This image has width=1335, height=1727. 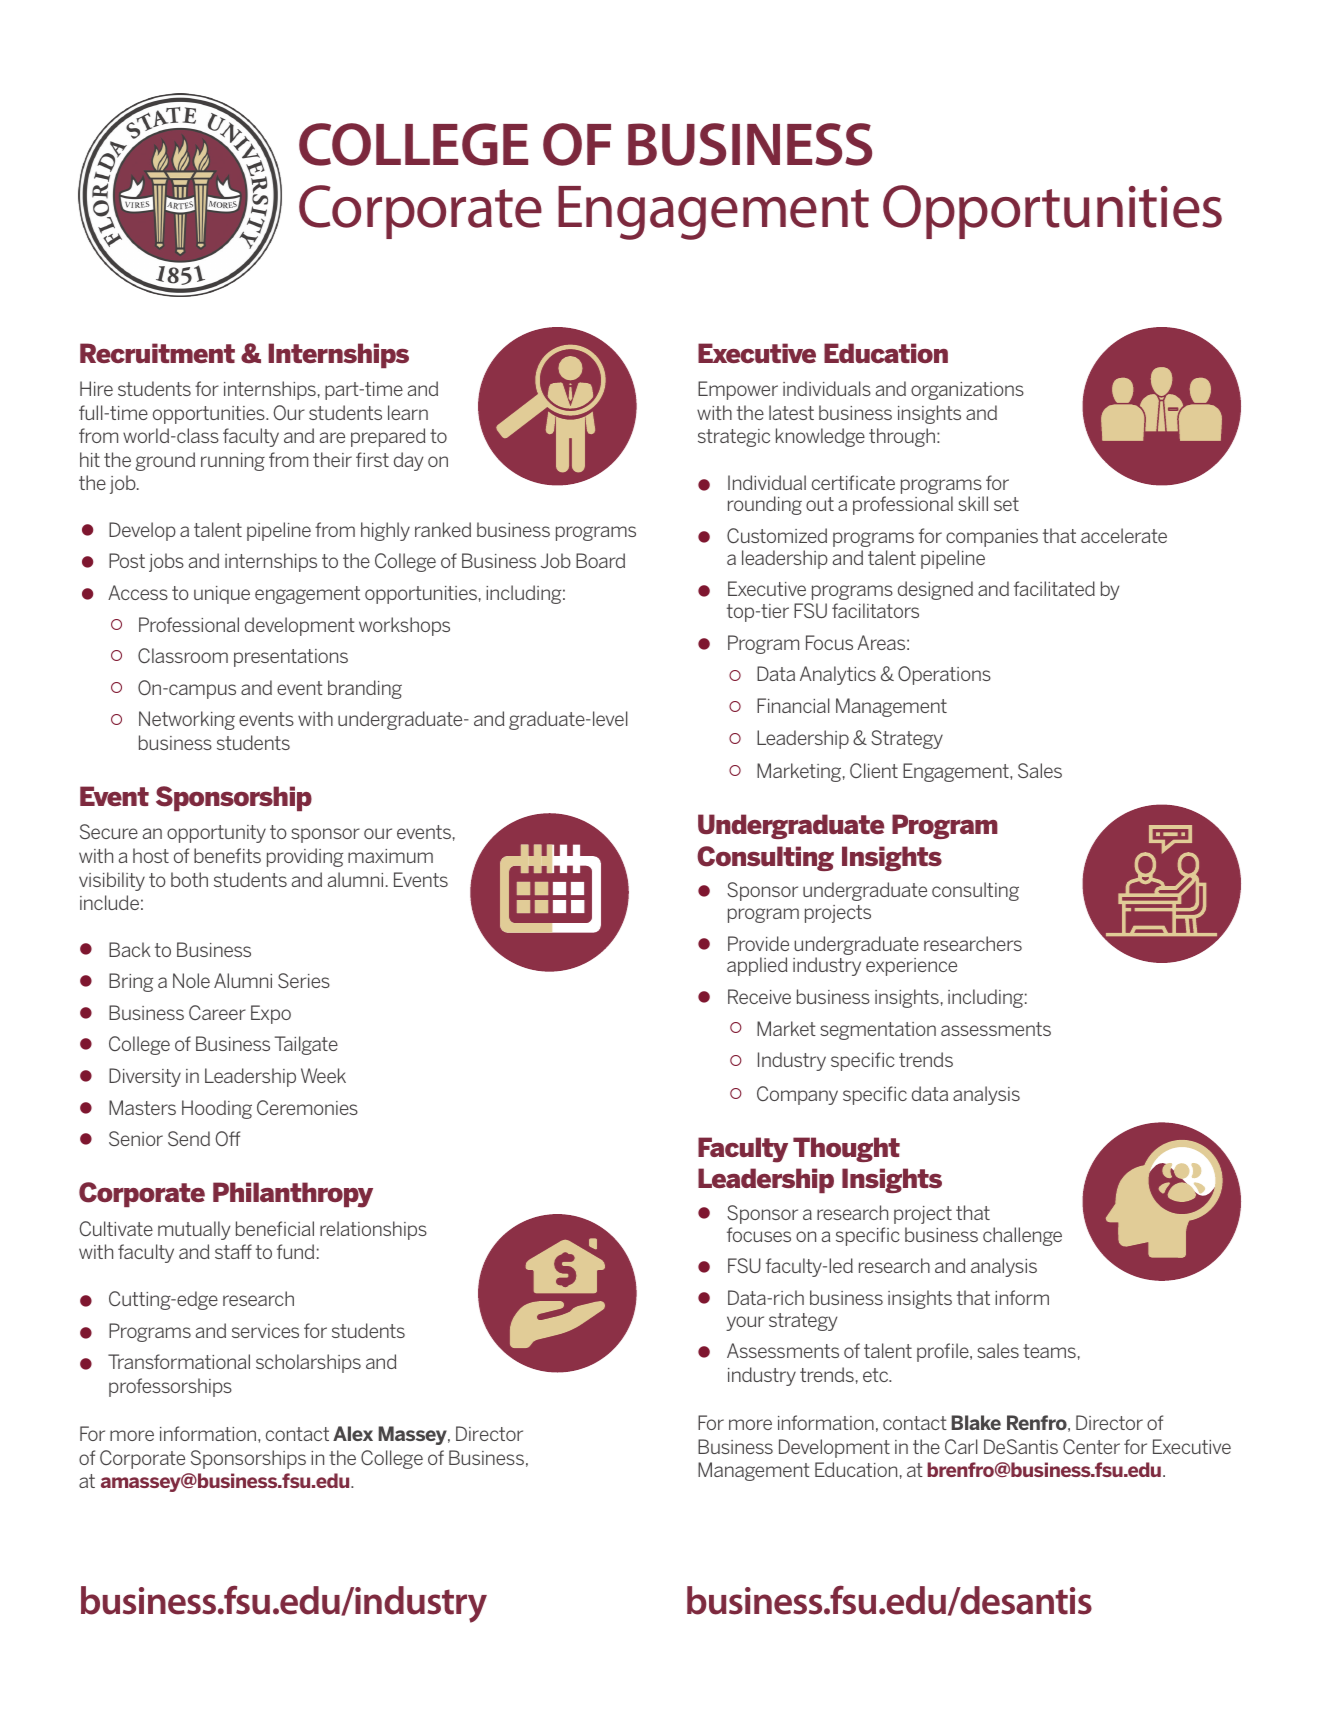 What do you see at coordinates (797, 1095) in the image?
I see `Company` at bounding box center [797, 1095].
